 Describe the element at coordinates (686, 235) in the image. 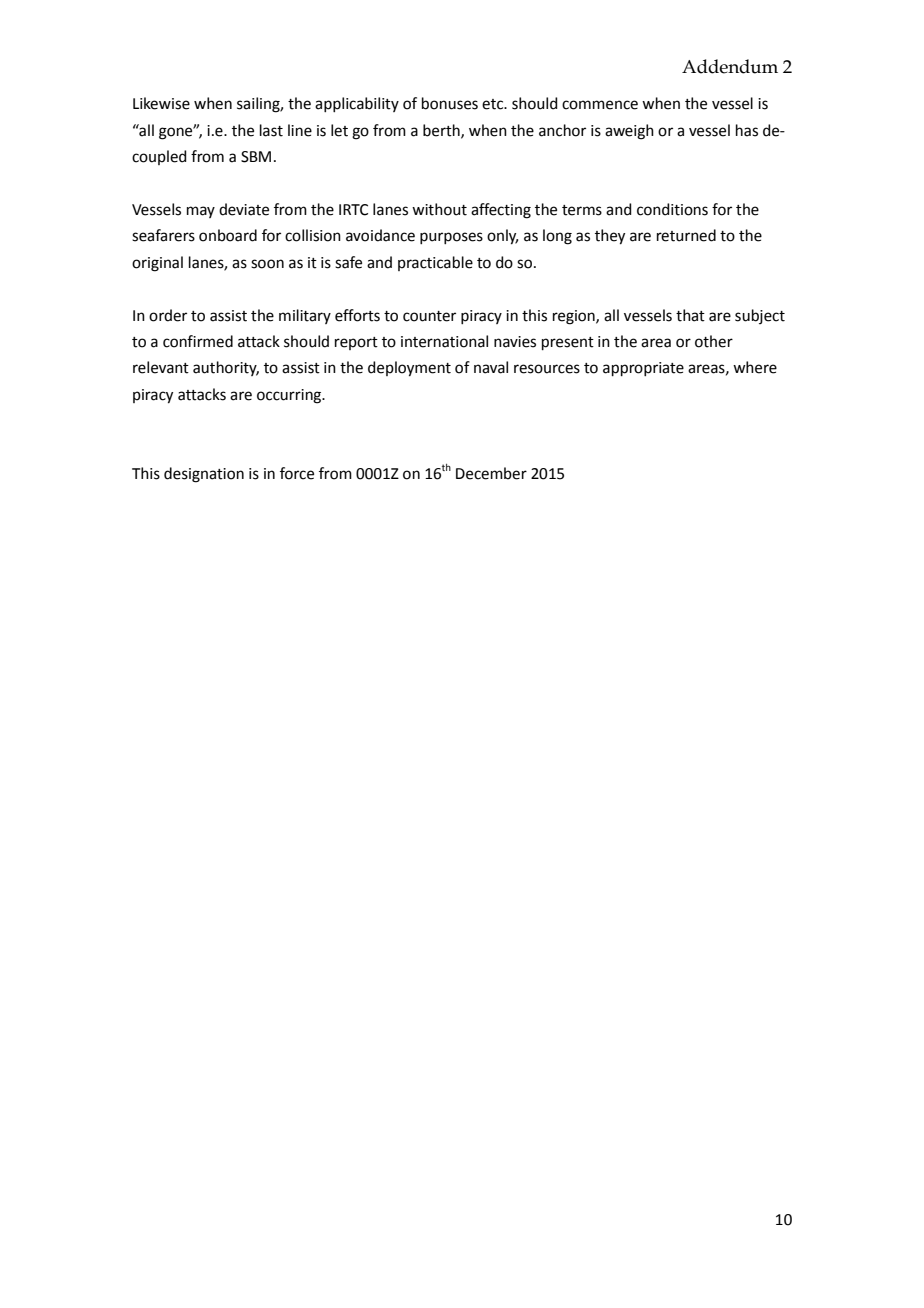

I see `returned` at that location.
